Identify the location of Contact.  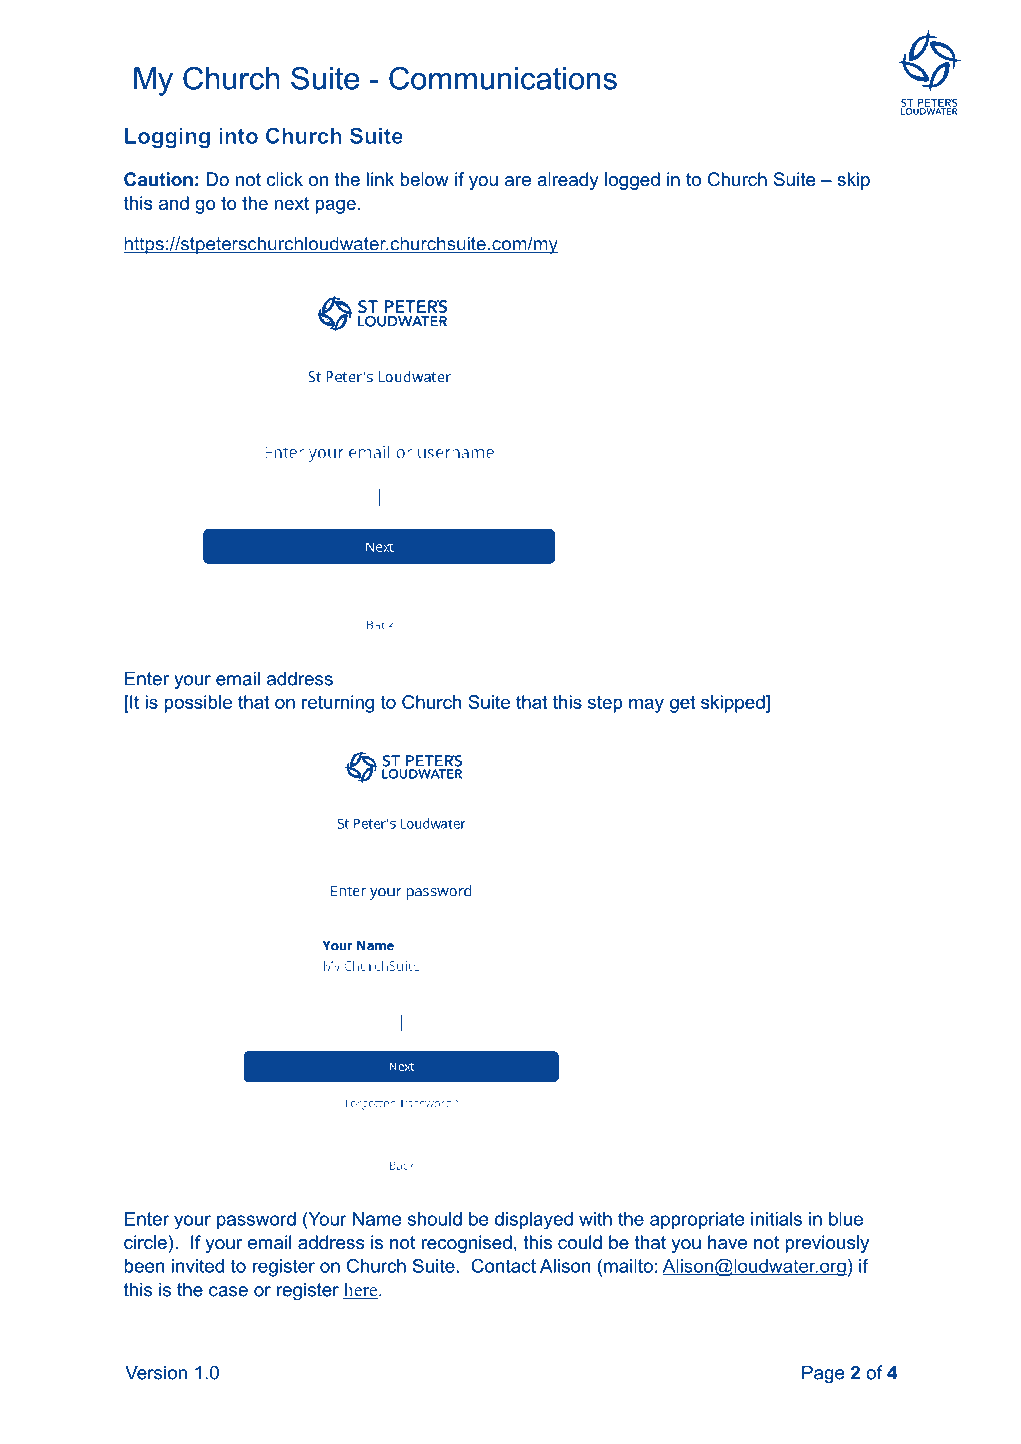
(503, 1265).
